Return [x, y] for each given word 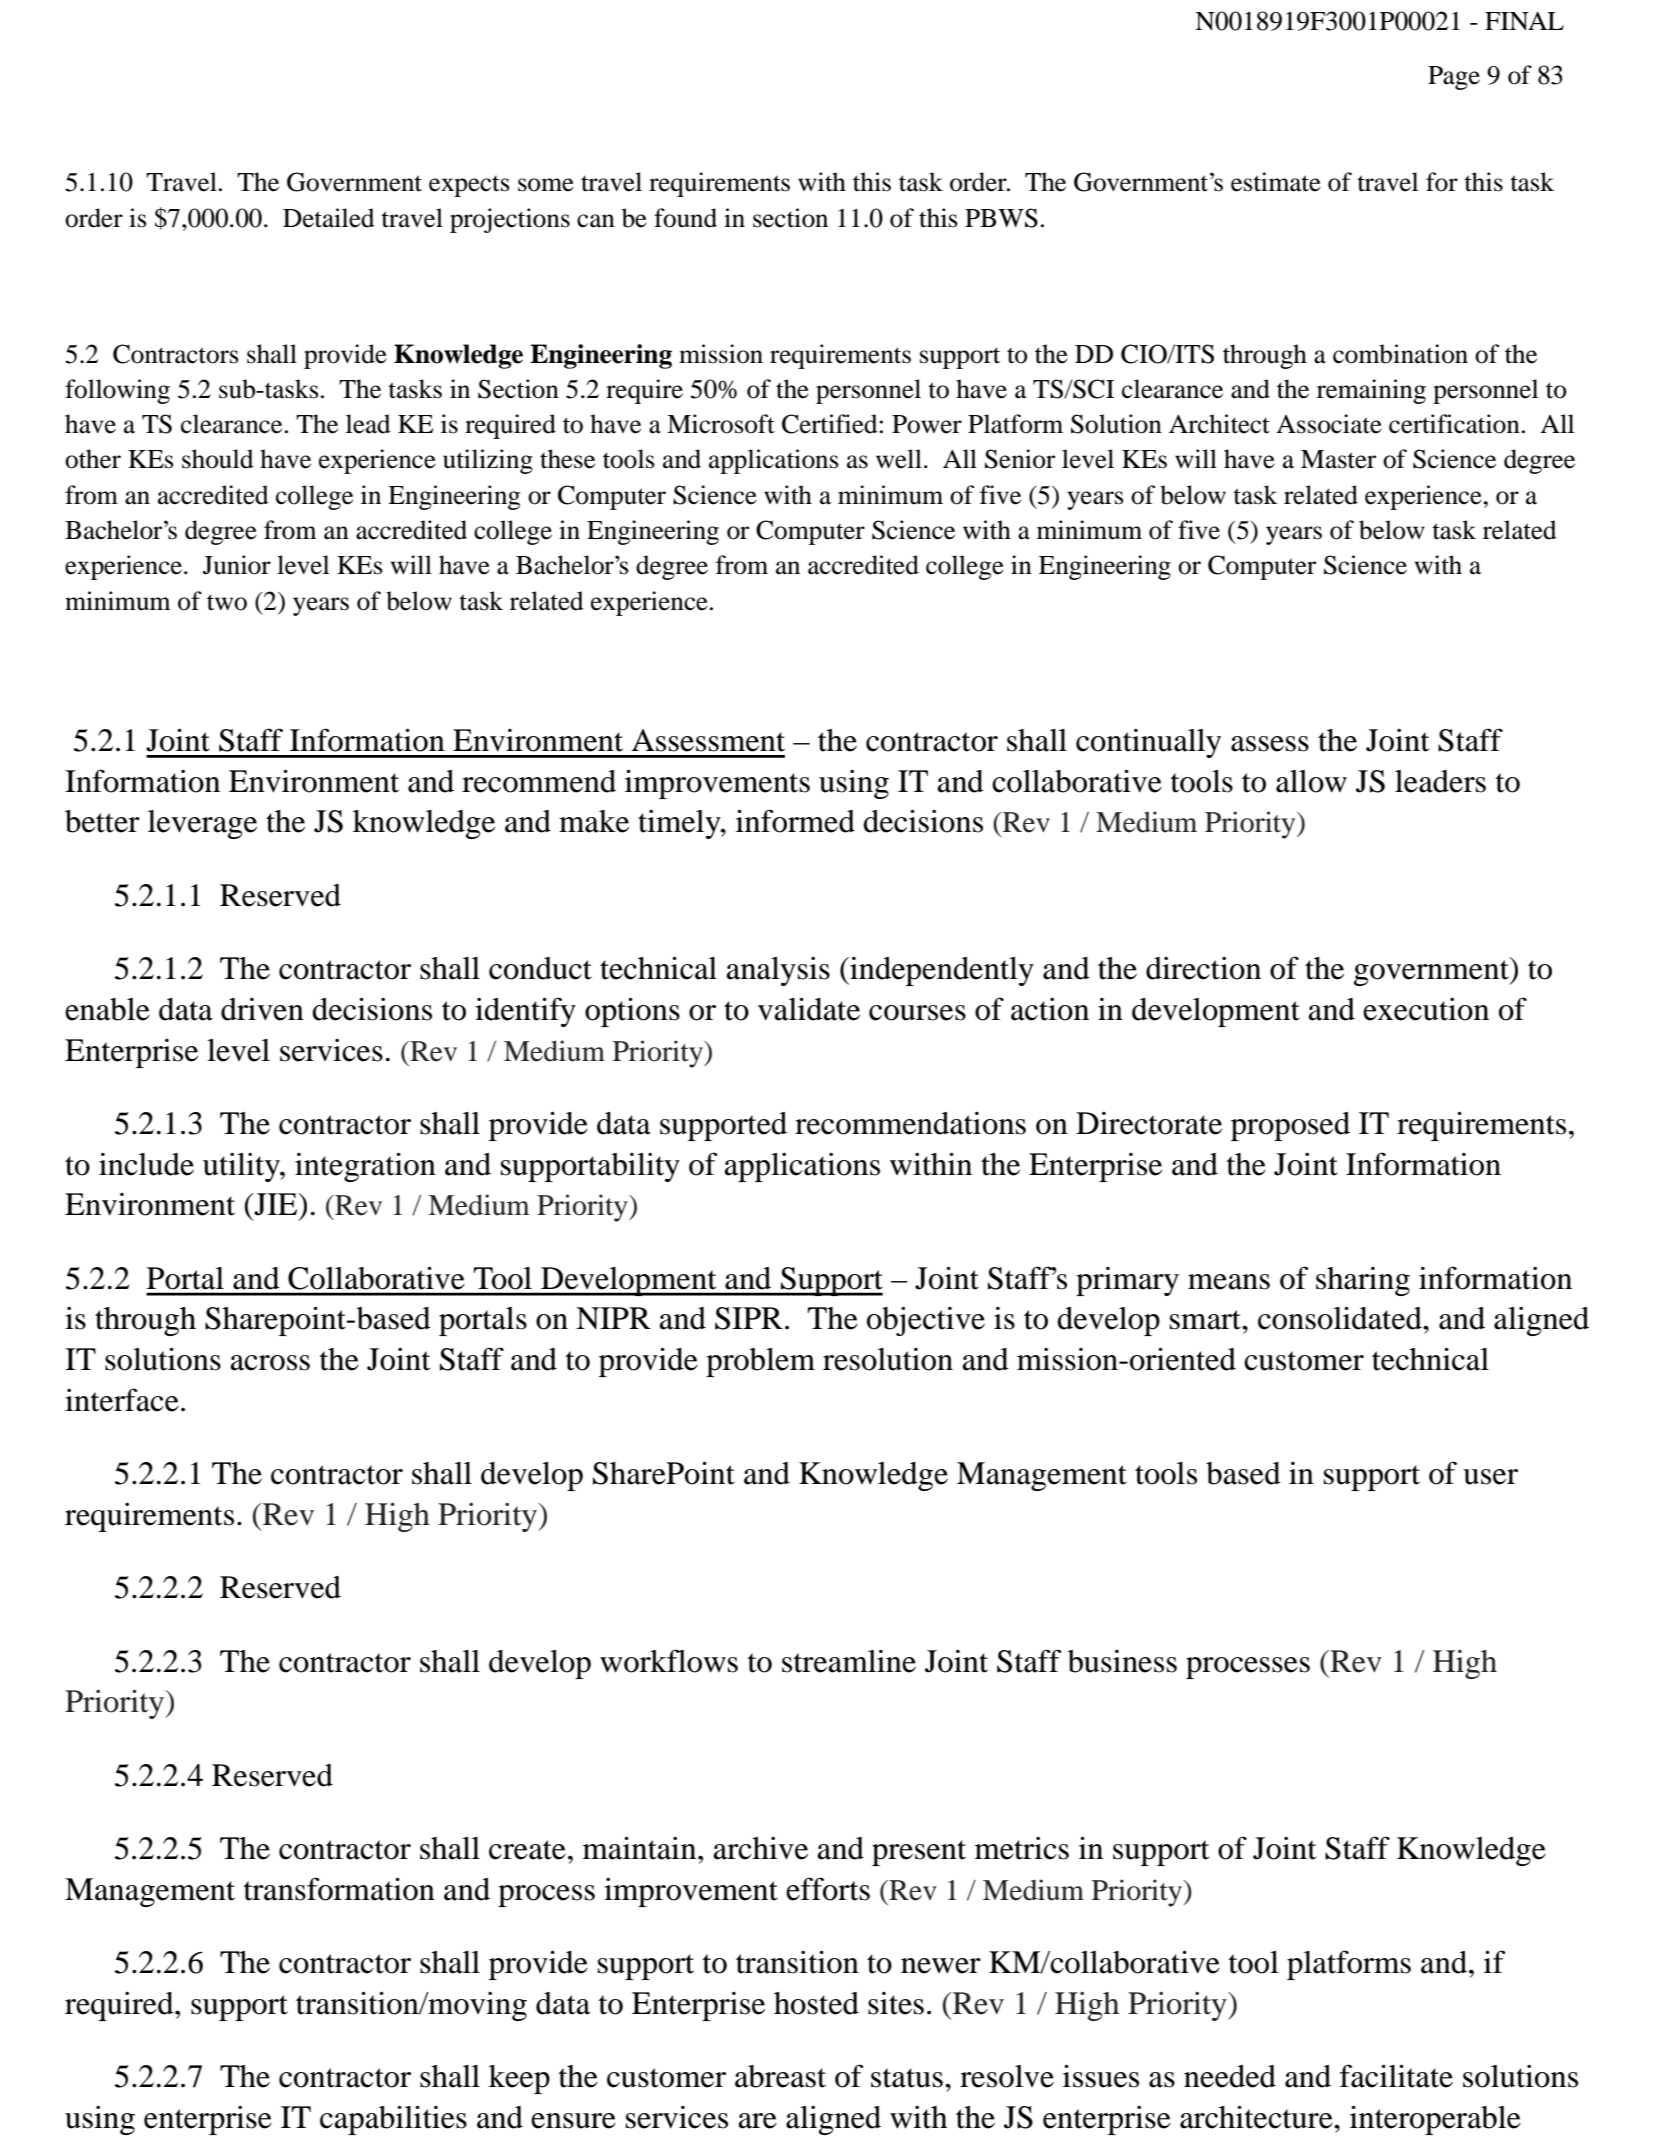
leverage [202, 824]
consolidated [1341, 1318]
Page [1454, 78]
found [685, 218]
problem [760, 1362]
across [270, 1363]
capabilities [393, 2120]
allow [1311, 781]
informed [795, 821]
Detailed [329, 218]
